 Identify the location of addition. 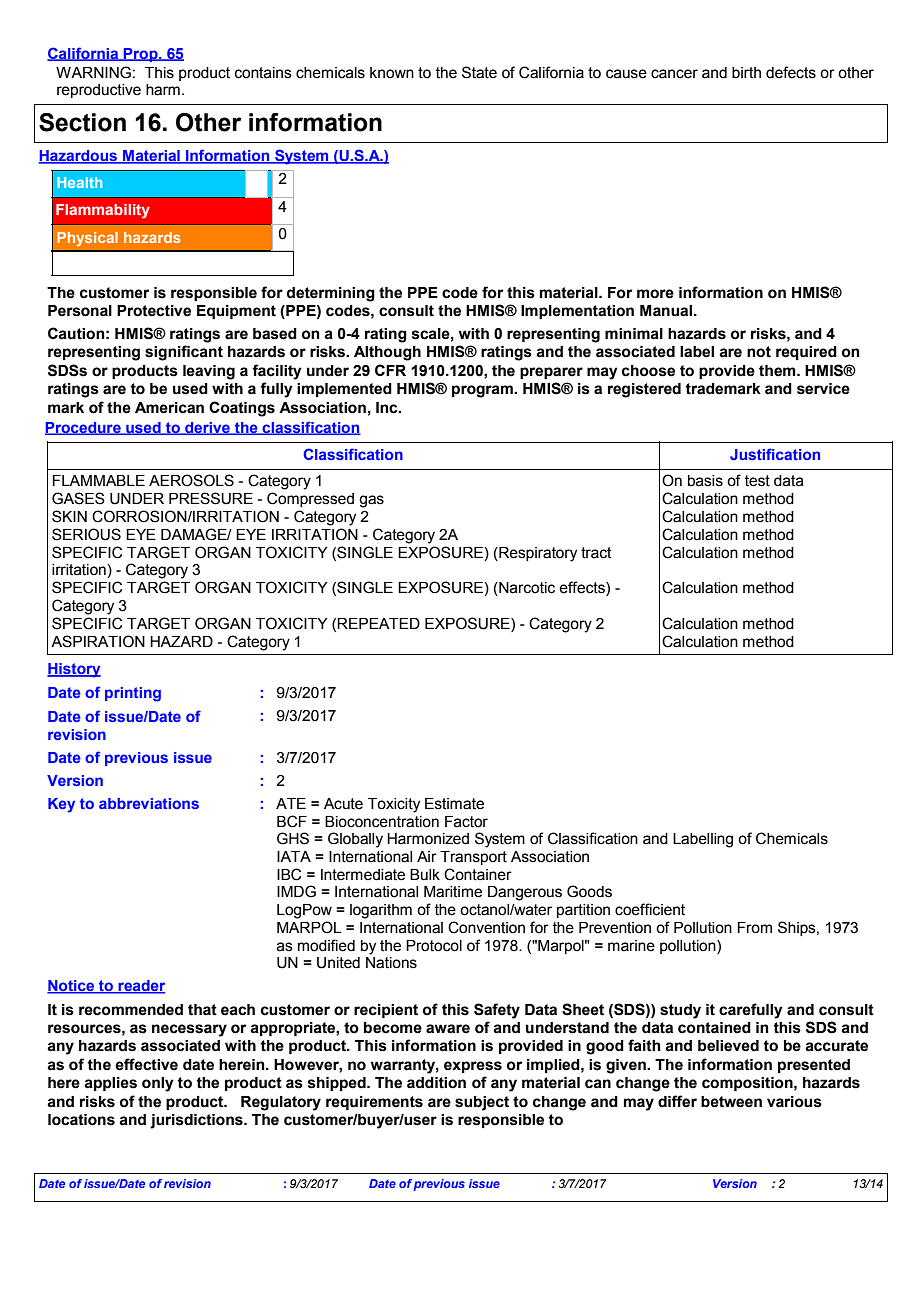
(436, 1083).
